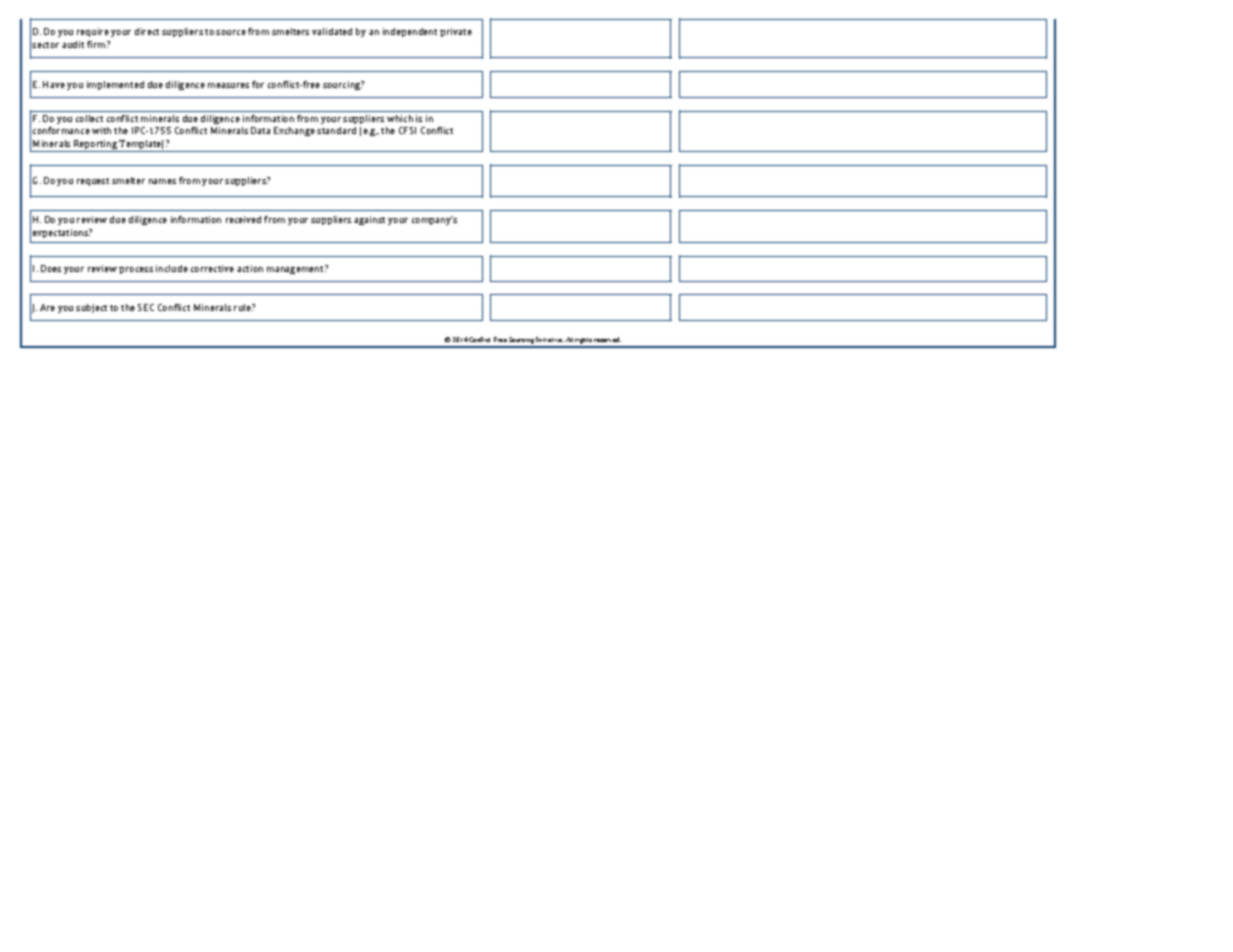 This image has width=1233, height=952. I want to click on against, so click(369, 220).
